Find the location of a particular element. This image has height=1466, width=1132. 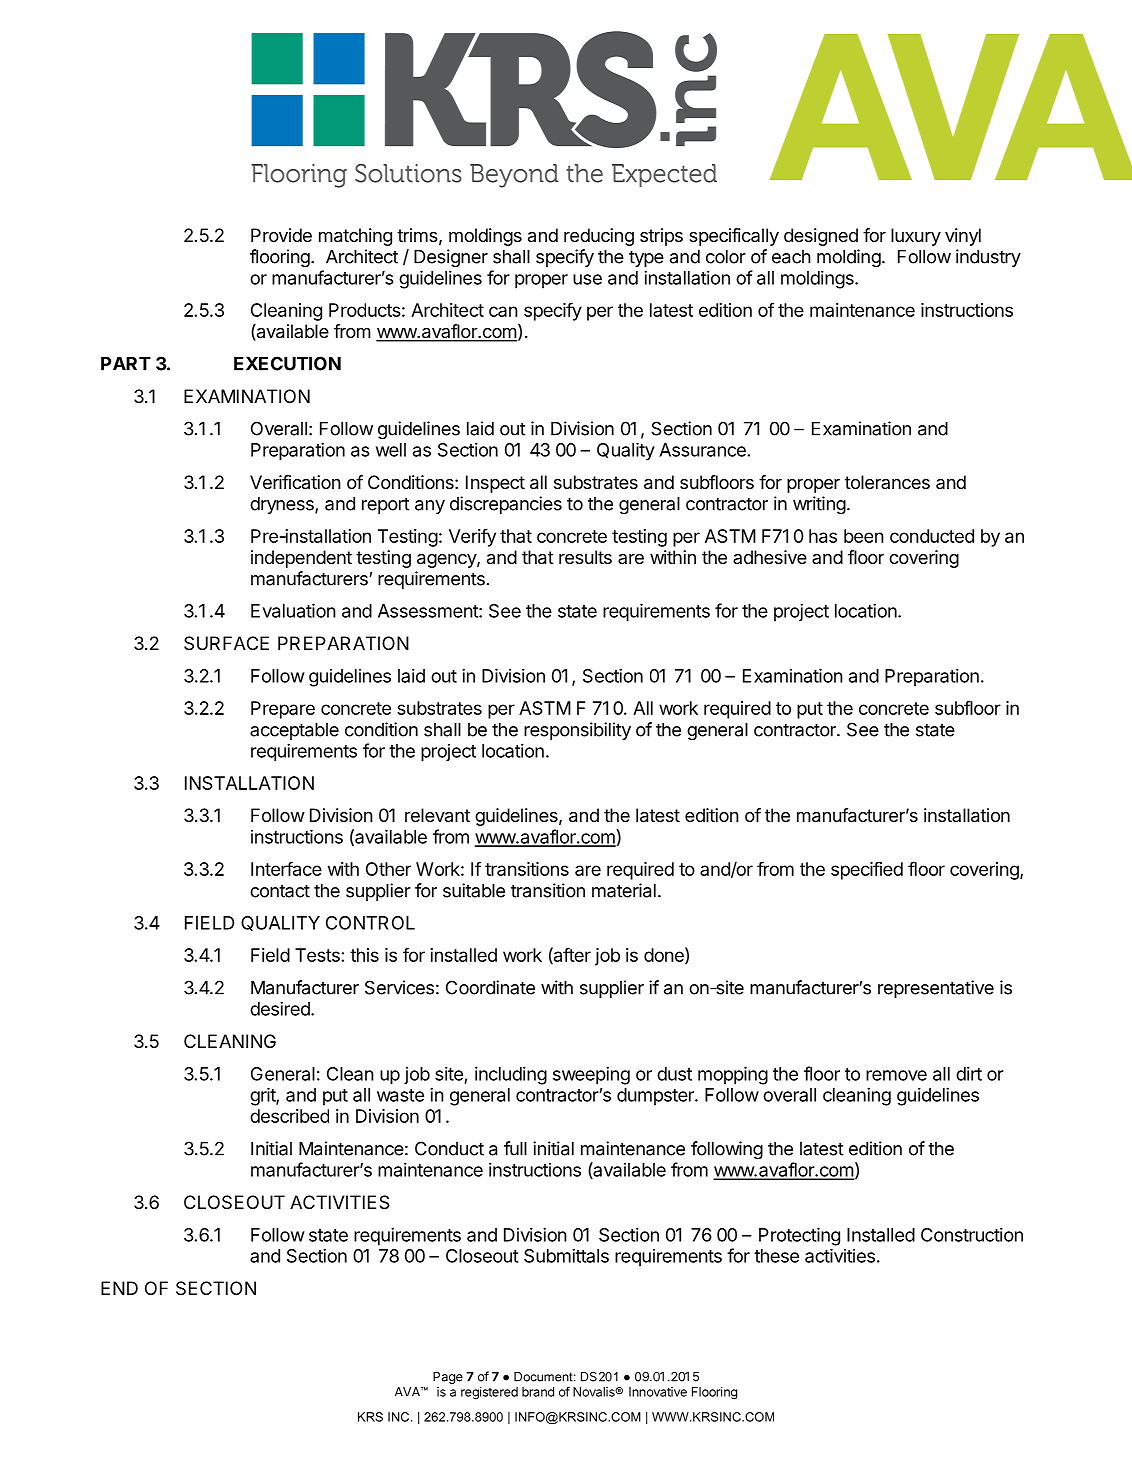

desired is located at coordinates (281, 1008).
